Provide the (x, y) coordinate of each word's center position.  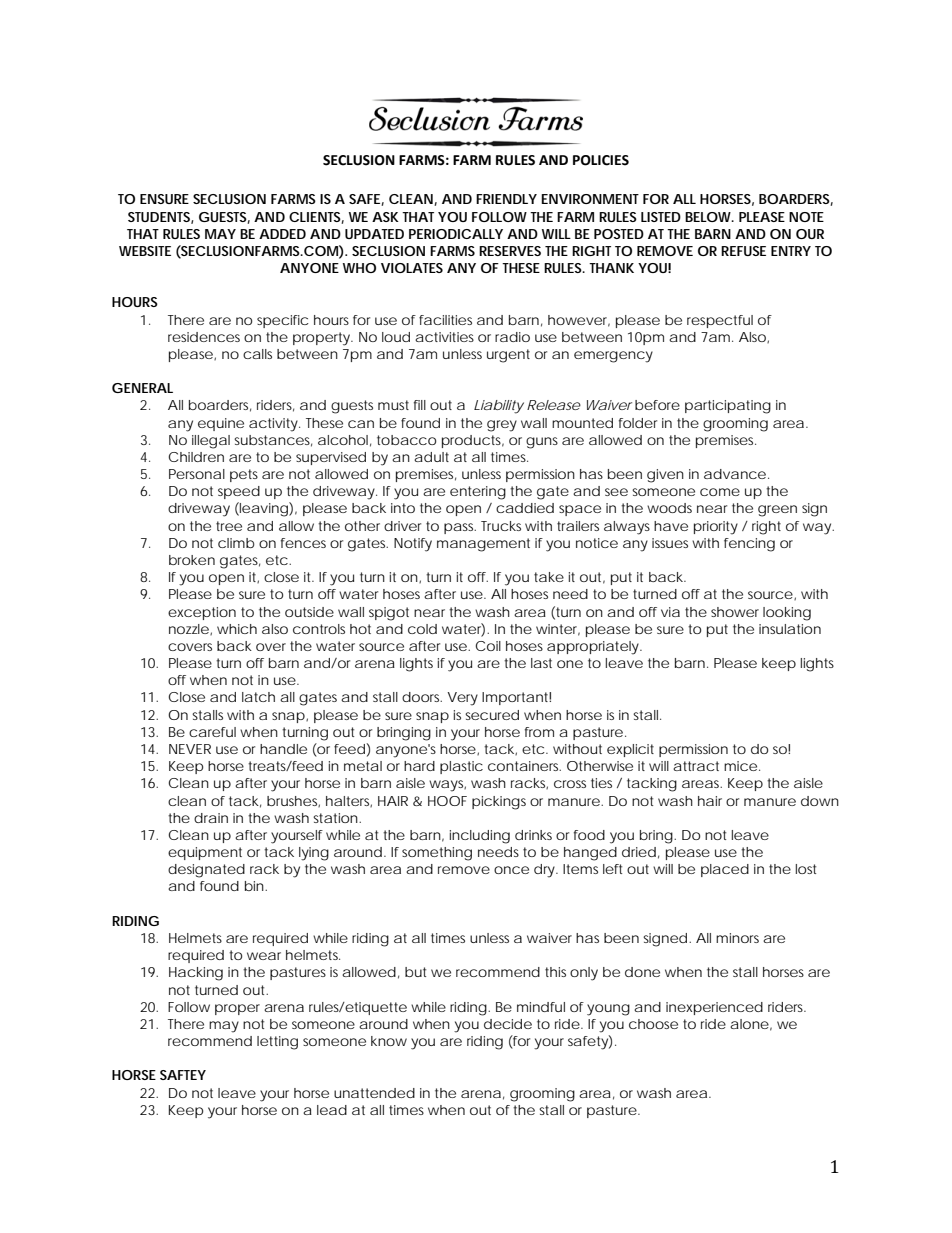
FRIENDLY (506, 199)
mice (742, 766)
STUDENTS (161, 218)
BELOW (709, 217)
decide (508, 1024)
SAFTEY (183, 1075)
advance (735, 474)
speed (239, 492)
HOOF (447, 801)
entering (478, 493)
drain (211, 818)
